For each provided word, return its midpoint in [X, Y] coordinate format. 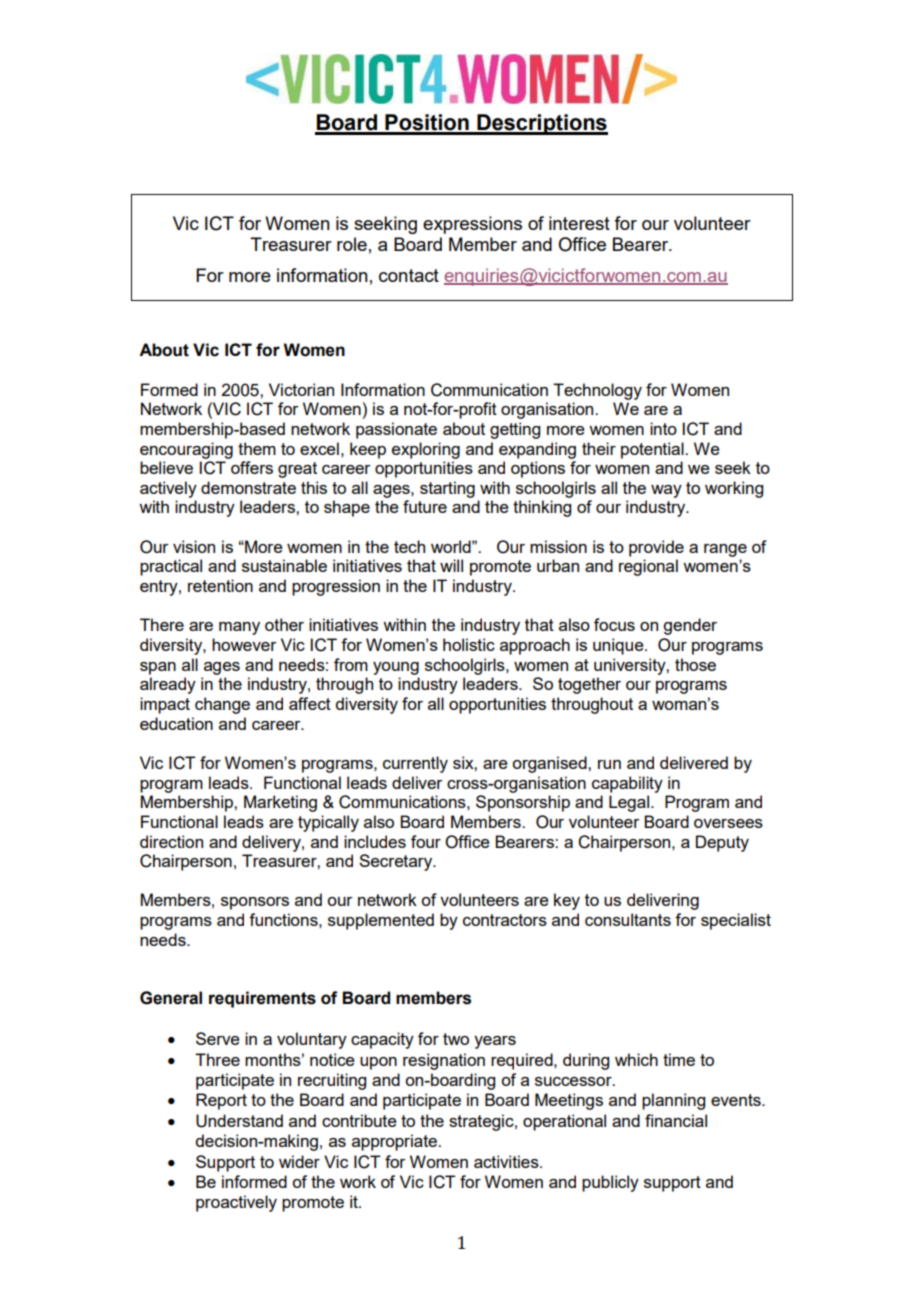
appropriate [395, 1142]
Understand [239, 1121]
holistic [469, 644]
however [244, 644]
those [695, 664]
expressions [472, 225]
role [352, 244]
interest [579, 223]
